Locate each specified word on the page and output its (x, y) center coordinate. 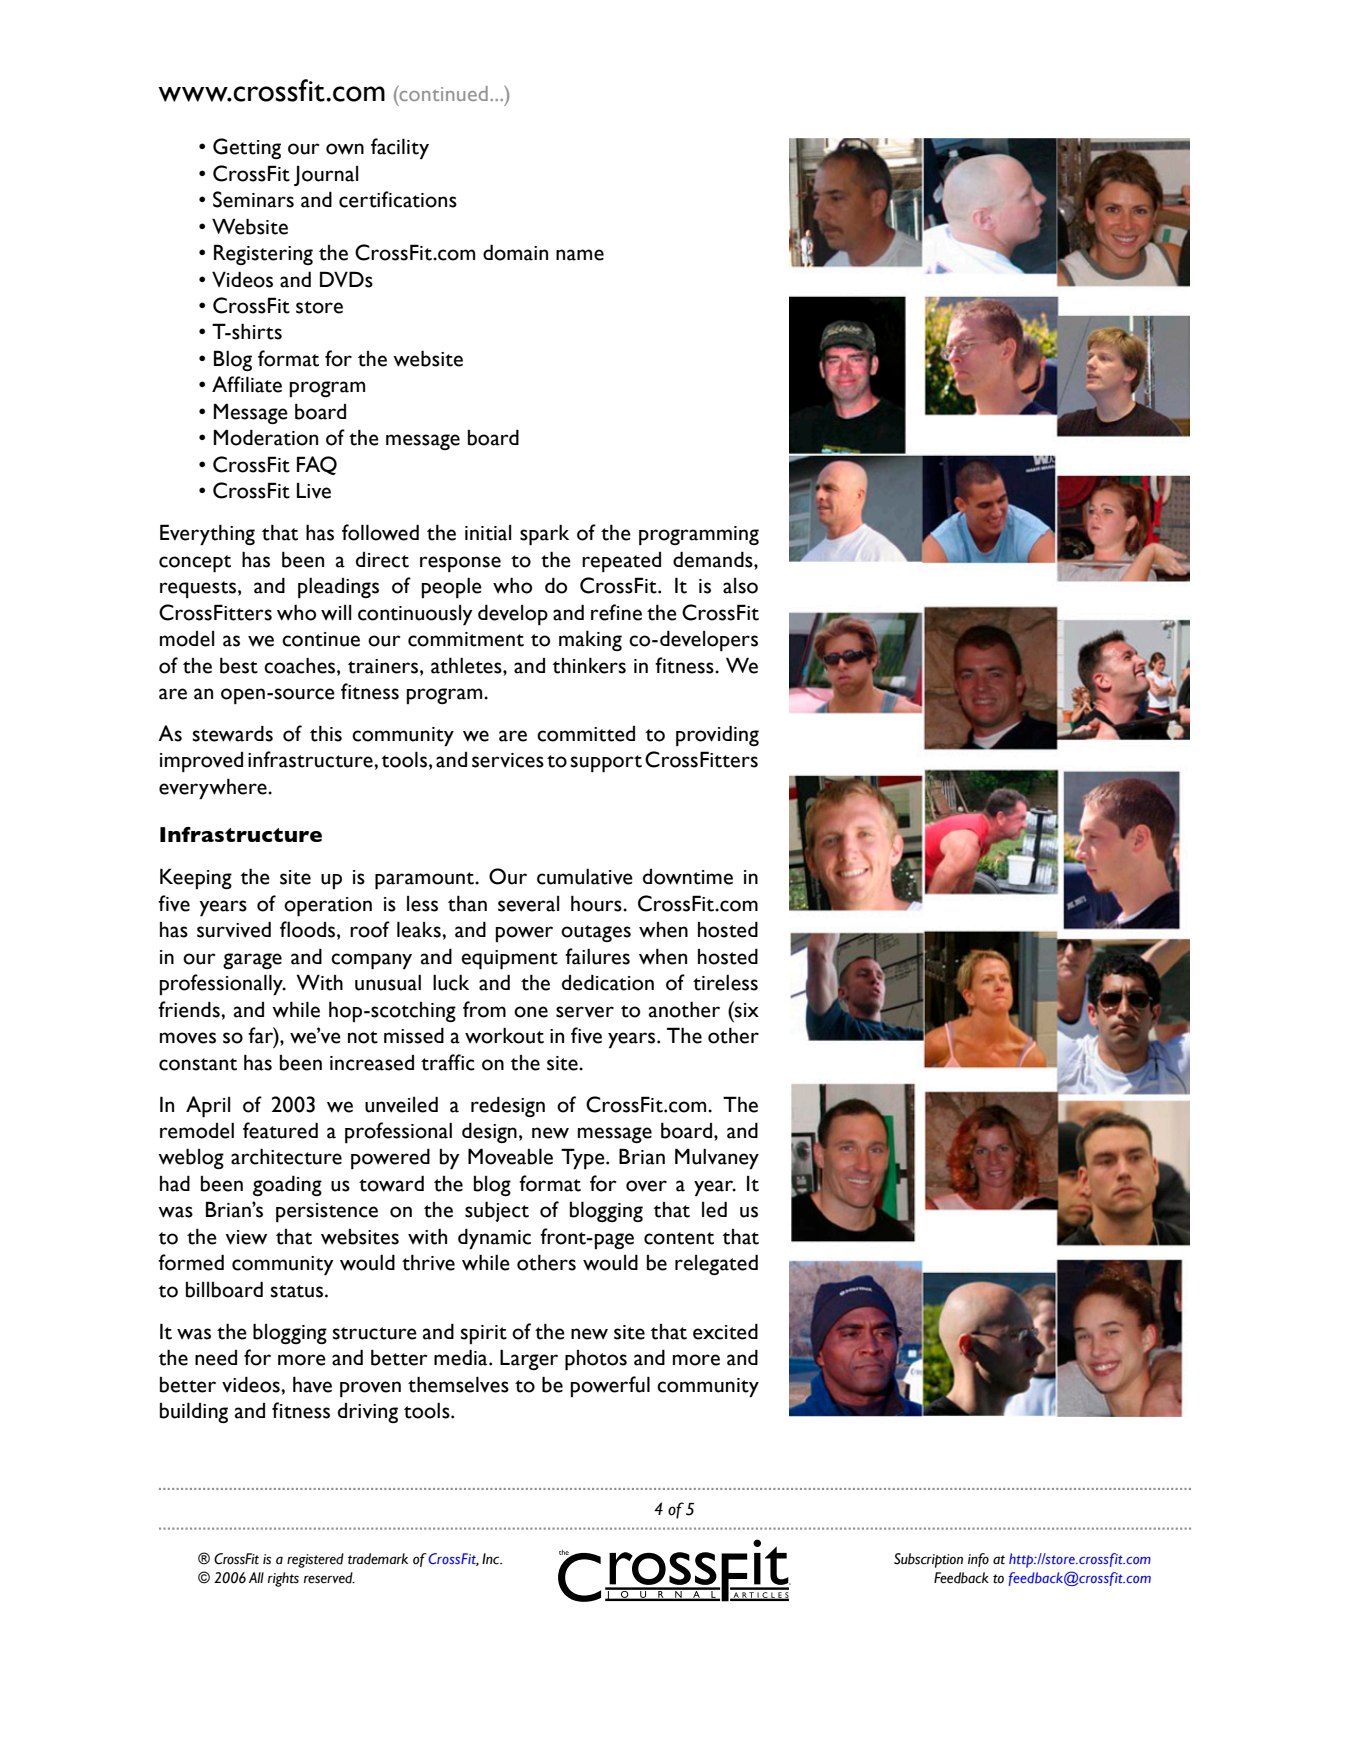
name (580, 255)
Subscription (928, 1560)
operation (328, 907)
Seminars (253, 199)
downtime (688, 877)
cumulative (585, 877)
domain (515, 252)
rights (283, 1579)
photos (596, 1360)
